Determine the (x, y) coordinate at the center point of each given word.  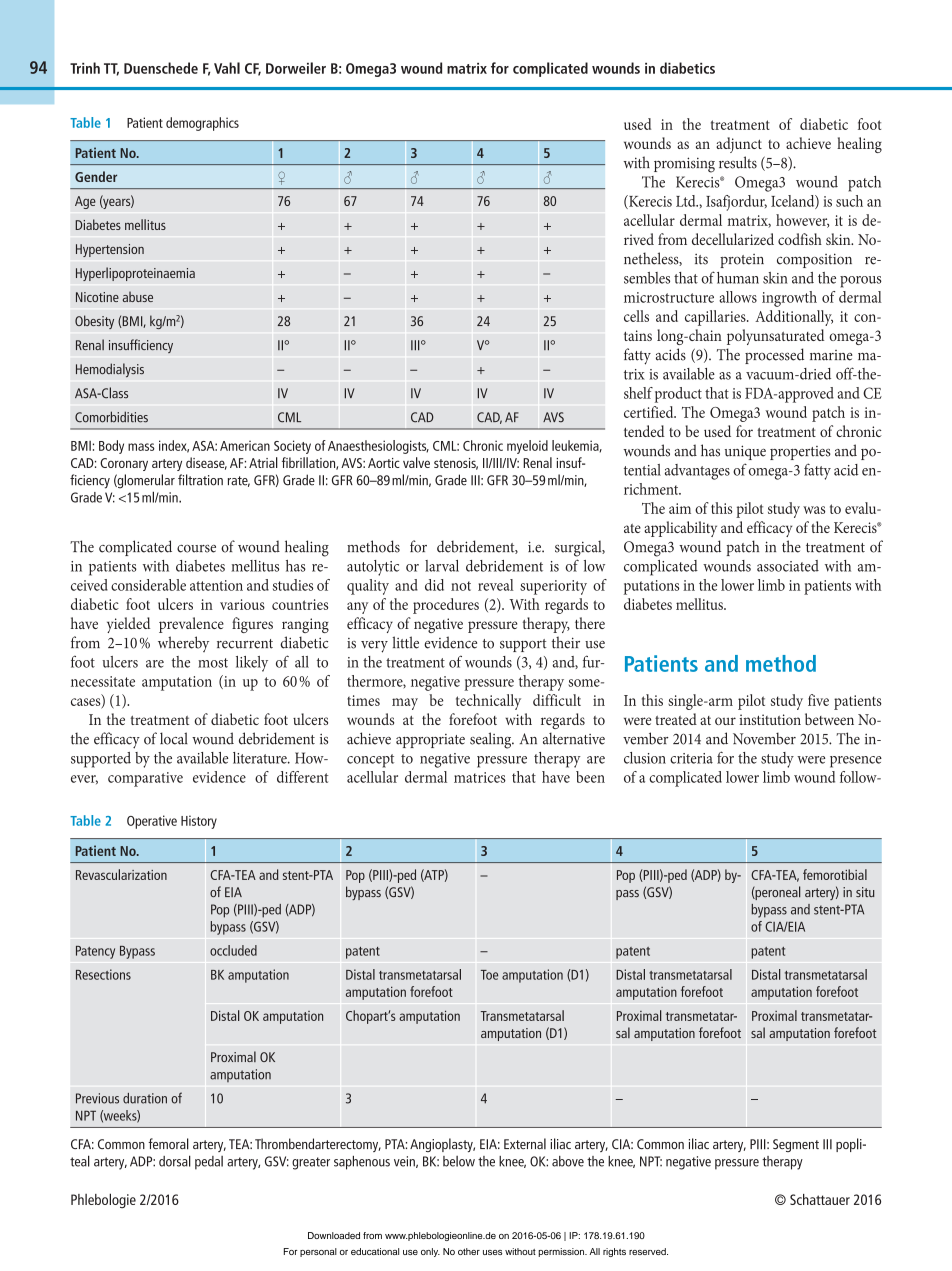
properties (800, 453)
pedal (209, 1163)
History (199, 822)
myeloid (527, 447)
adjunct (739, 145)
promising (684, 165)
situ (865, 892)
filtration (200, 480)
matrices (480, 777)
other (469, 1251)
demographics (202, 124)
